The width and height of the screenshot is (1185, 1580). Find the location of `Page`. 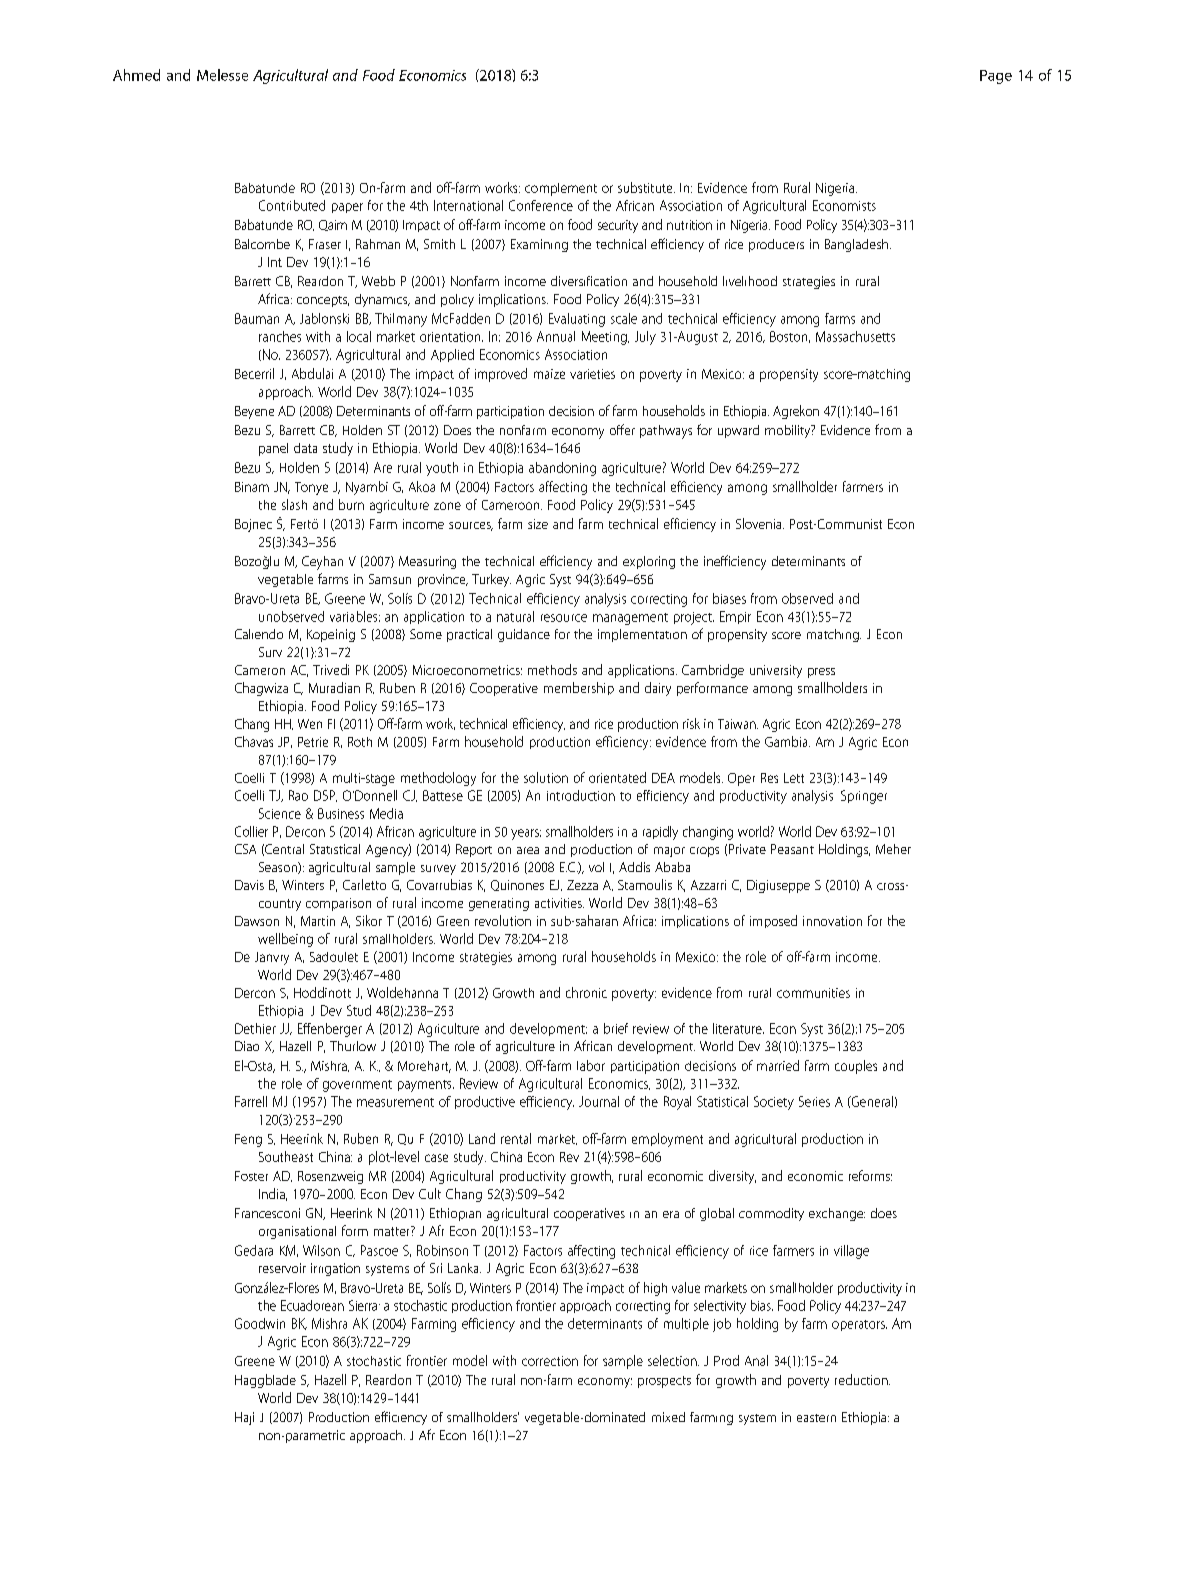

Page is located at coordinates (996, 77).
